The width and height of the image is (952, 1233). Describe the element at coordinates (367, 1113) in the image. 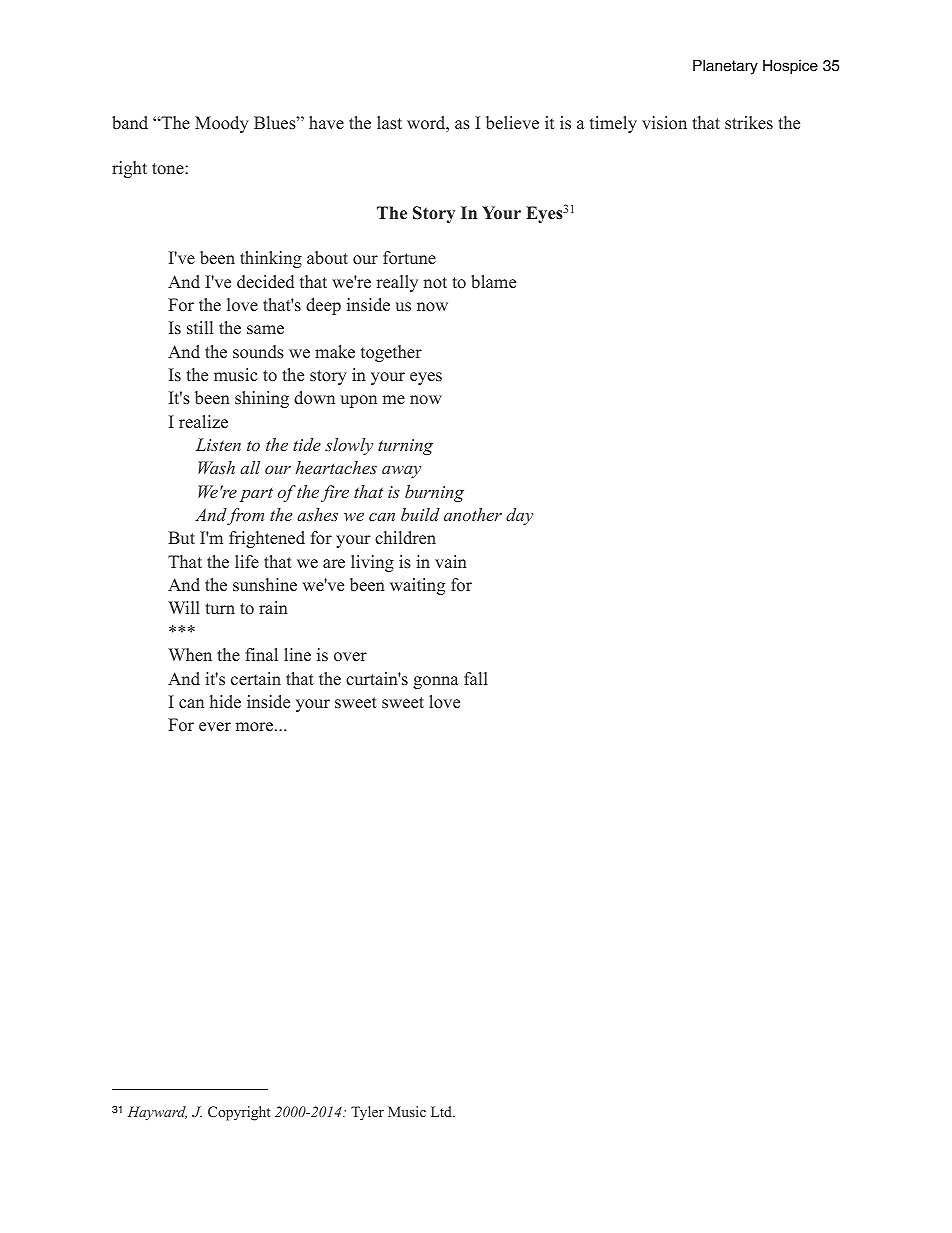

I see `Tyler` at that location.
